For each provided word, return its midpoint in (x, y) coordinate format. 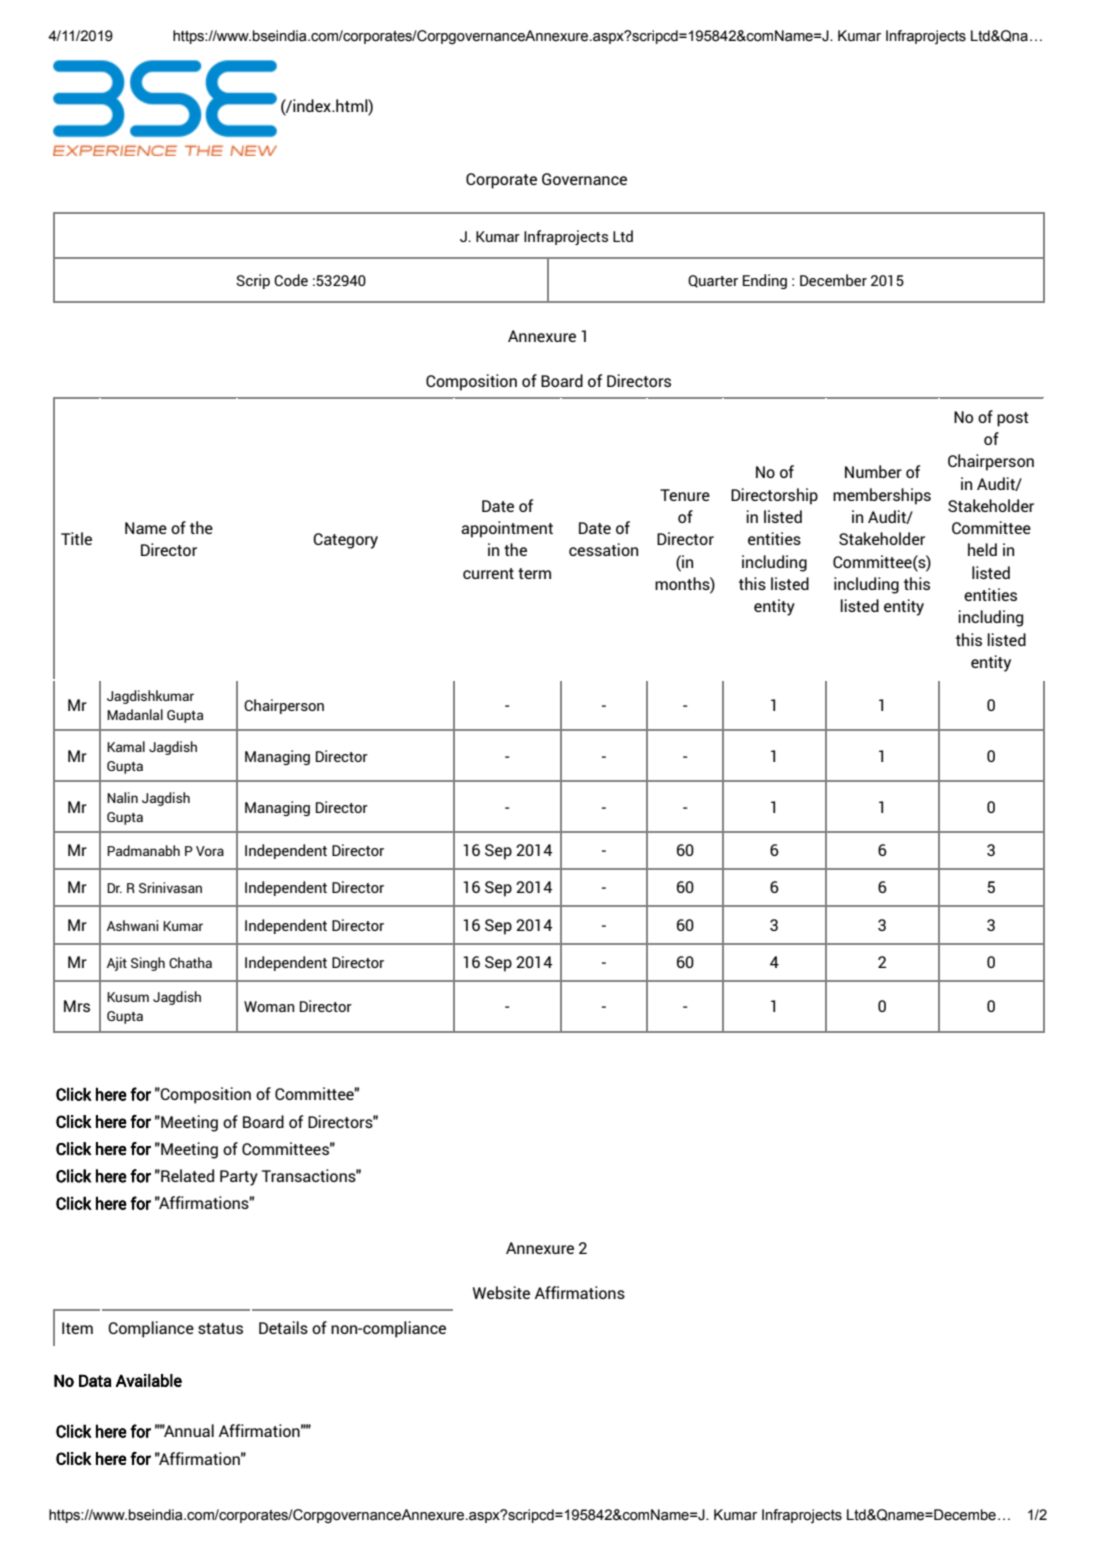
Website (501, 1292)
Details (283, 1327)
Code (291, 280)
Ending (765, 281)
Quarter (713, 281)
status (220, 1328)
